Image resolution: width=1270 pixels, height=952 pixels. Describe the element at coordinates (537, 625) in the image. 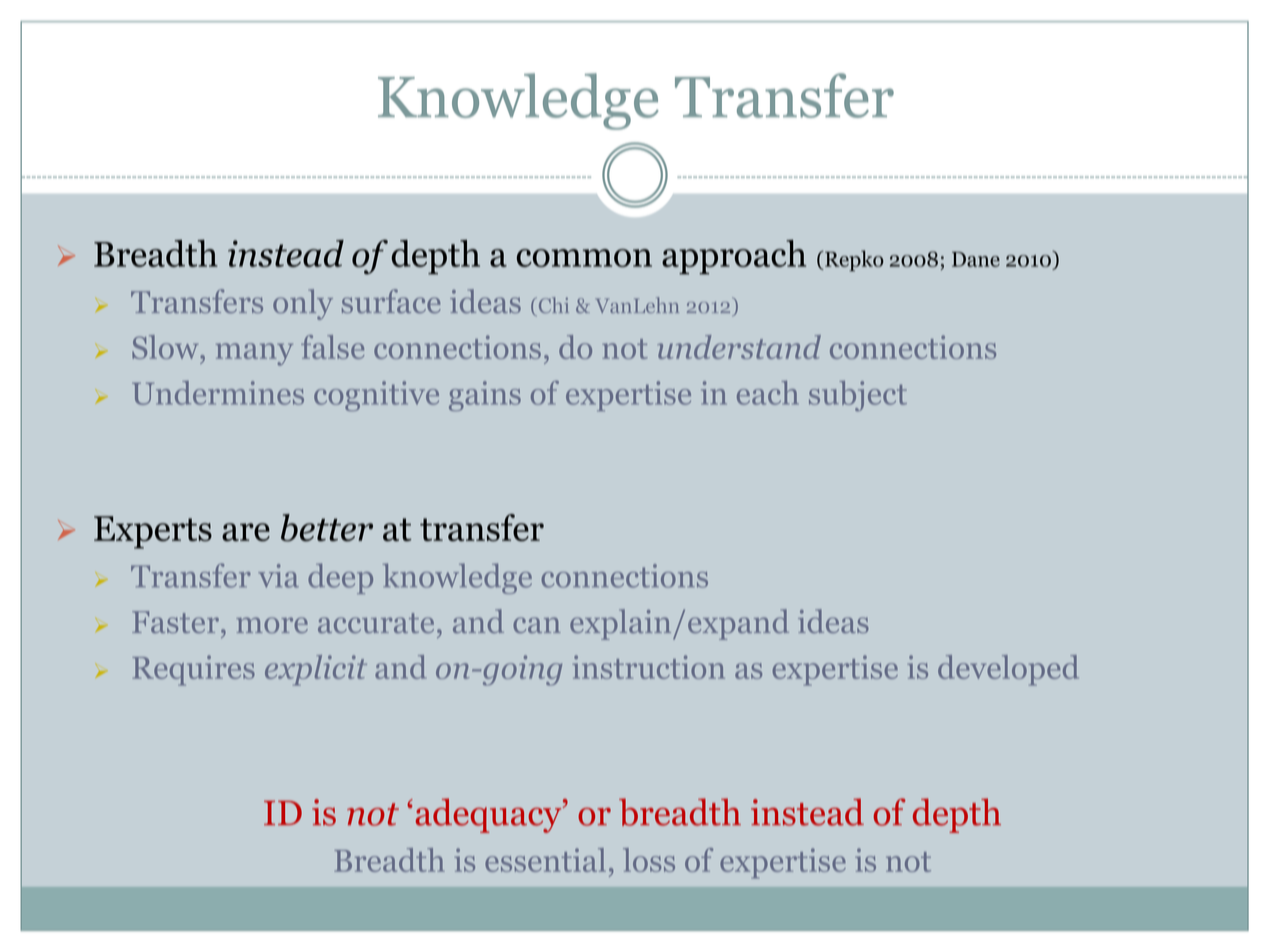

I see `can` at that location.
